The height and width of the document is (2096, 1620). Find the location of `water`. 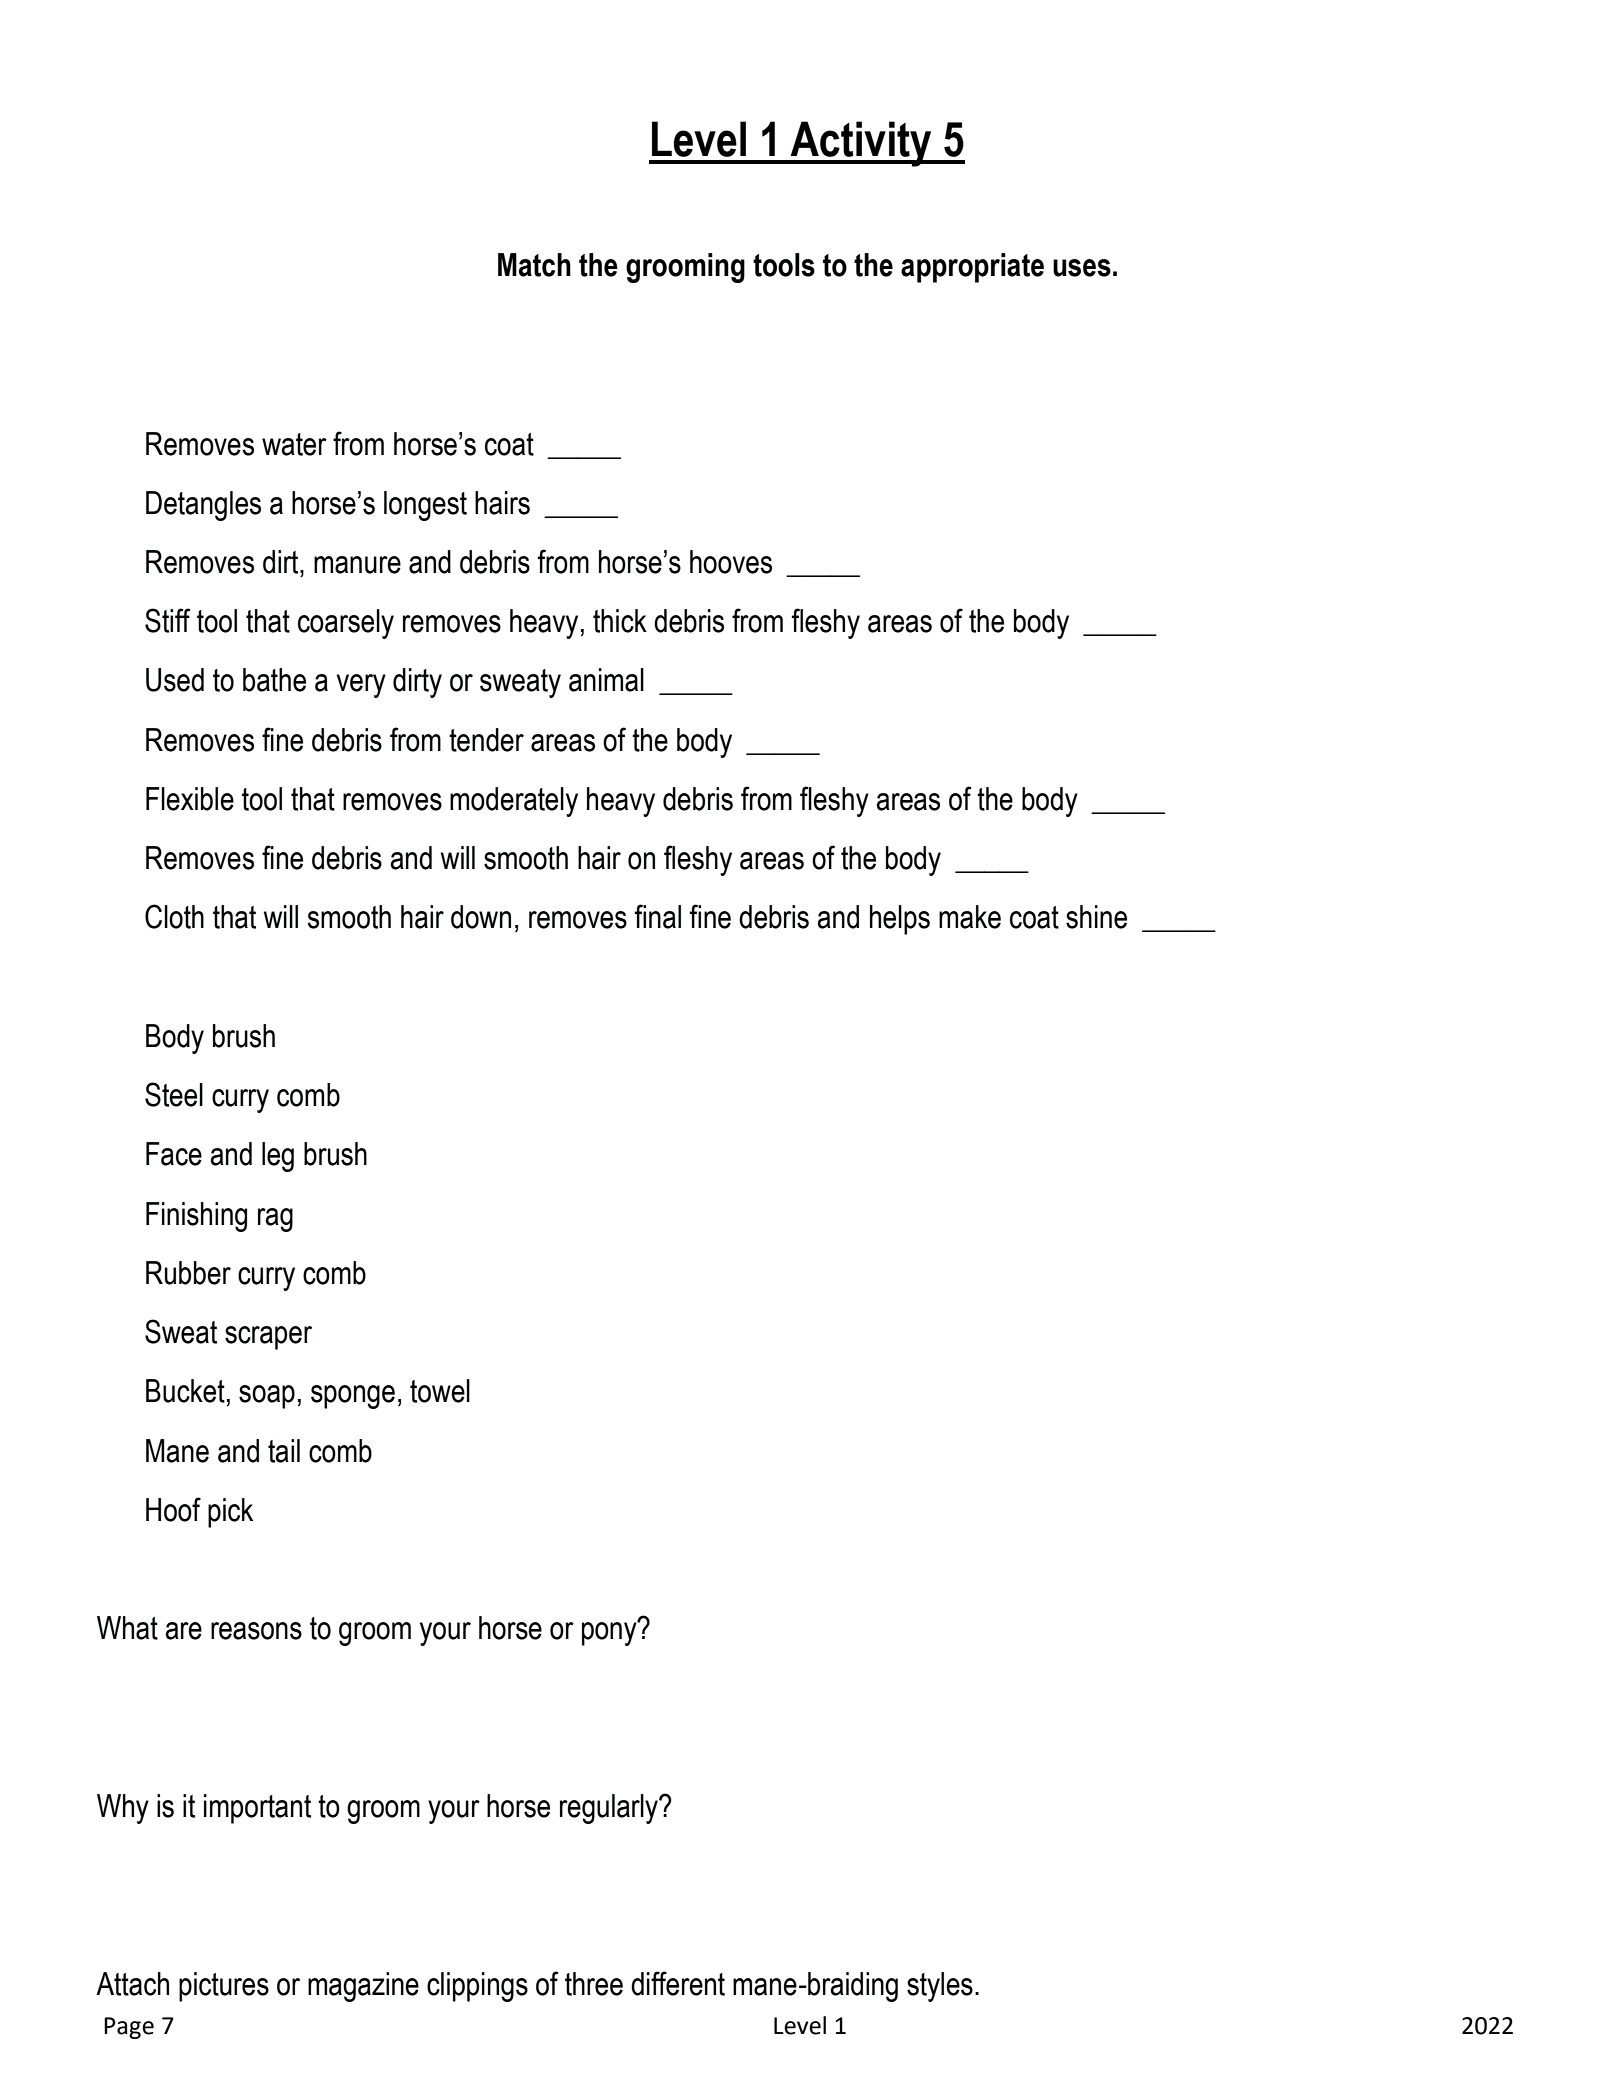

water is located at coordinates (294, 444).
